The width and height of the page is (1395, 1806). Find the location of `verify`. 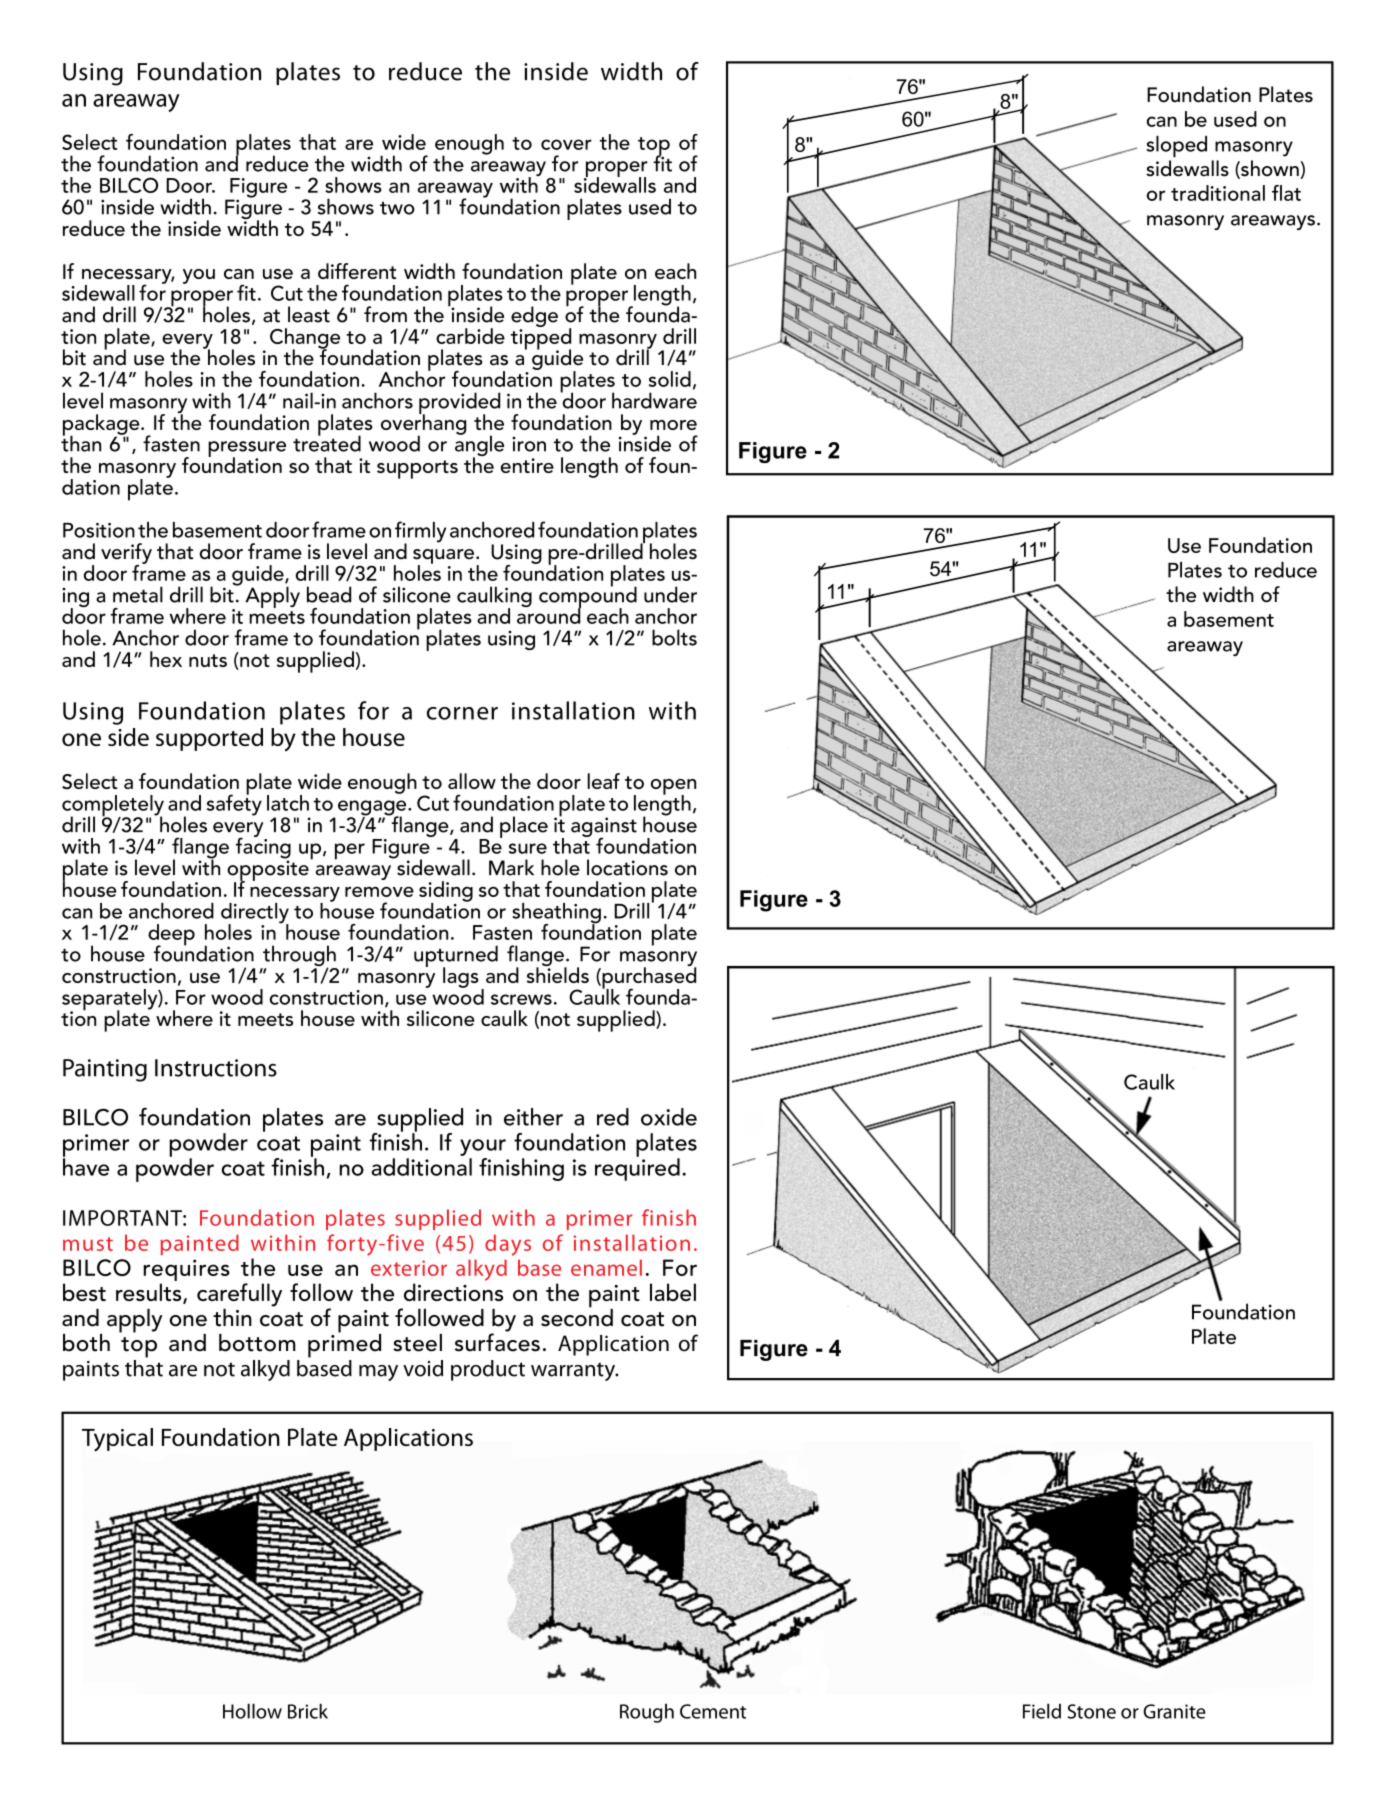

verify is located at coordinates (126, 554).
